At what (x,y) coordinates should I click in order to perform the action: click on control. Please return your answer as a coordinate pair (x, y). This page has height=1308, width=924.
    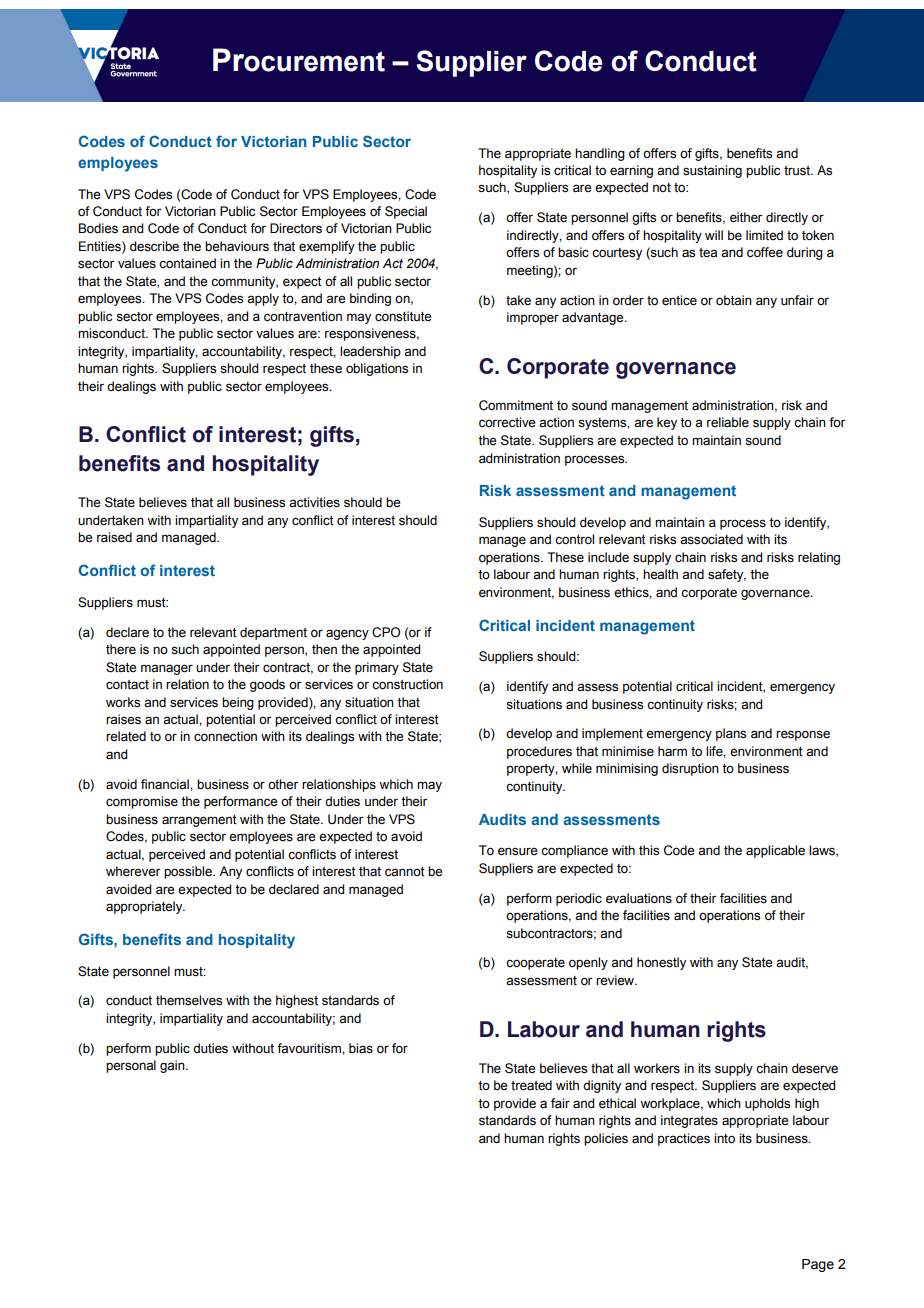
    Looking at the image, I should click on (574, 539).
